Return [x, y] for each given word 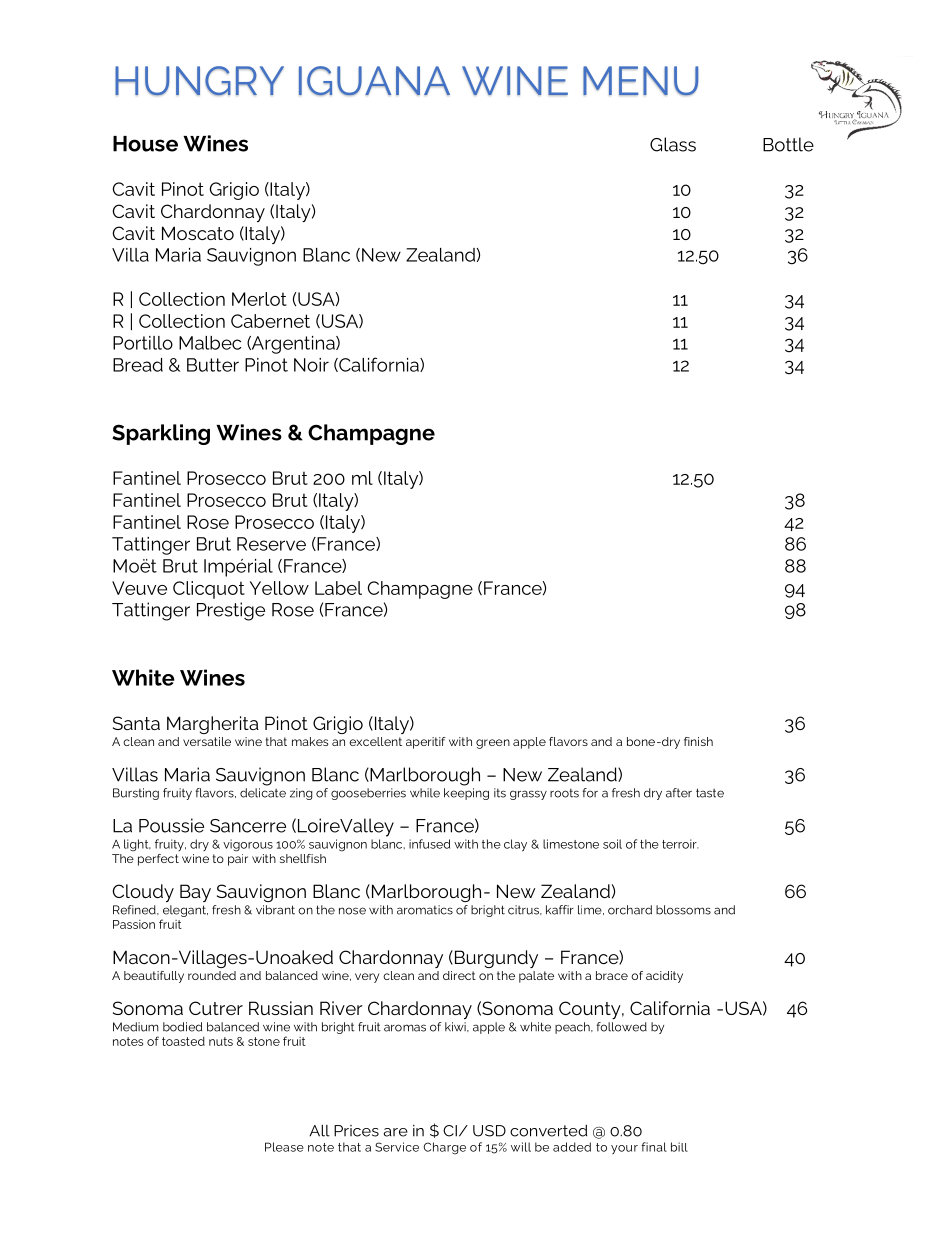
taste [710, 793]
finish [698, 741]
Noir [311, 365]
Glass [673, 144]
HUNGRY [199, 81]
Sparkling [161, 434]
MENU [641, 81]
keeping [466, 794]
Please [284, 1147]
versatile [207, 741]
